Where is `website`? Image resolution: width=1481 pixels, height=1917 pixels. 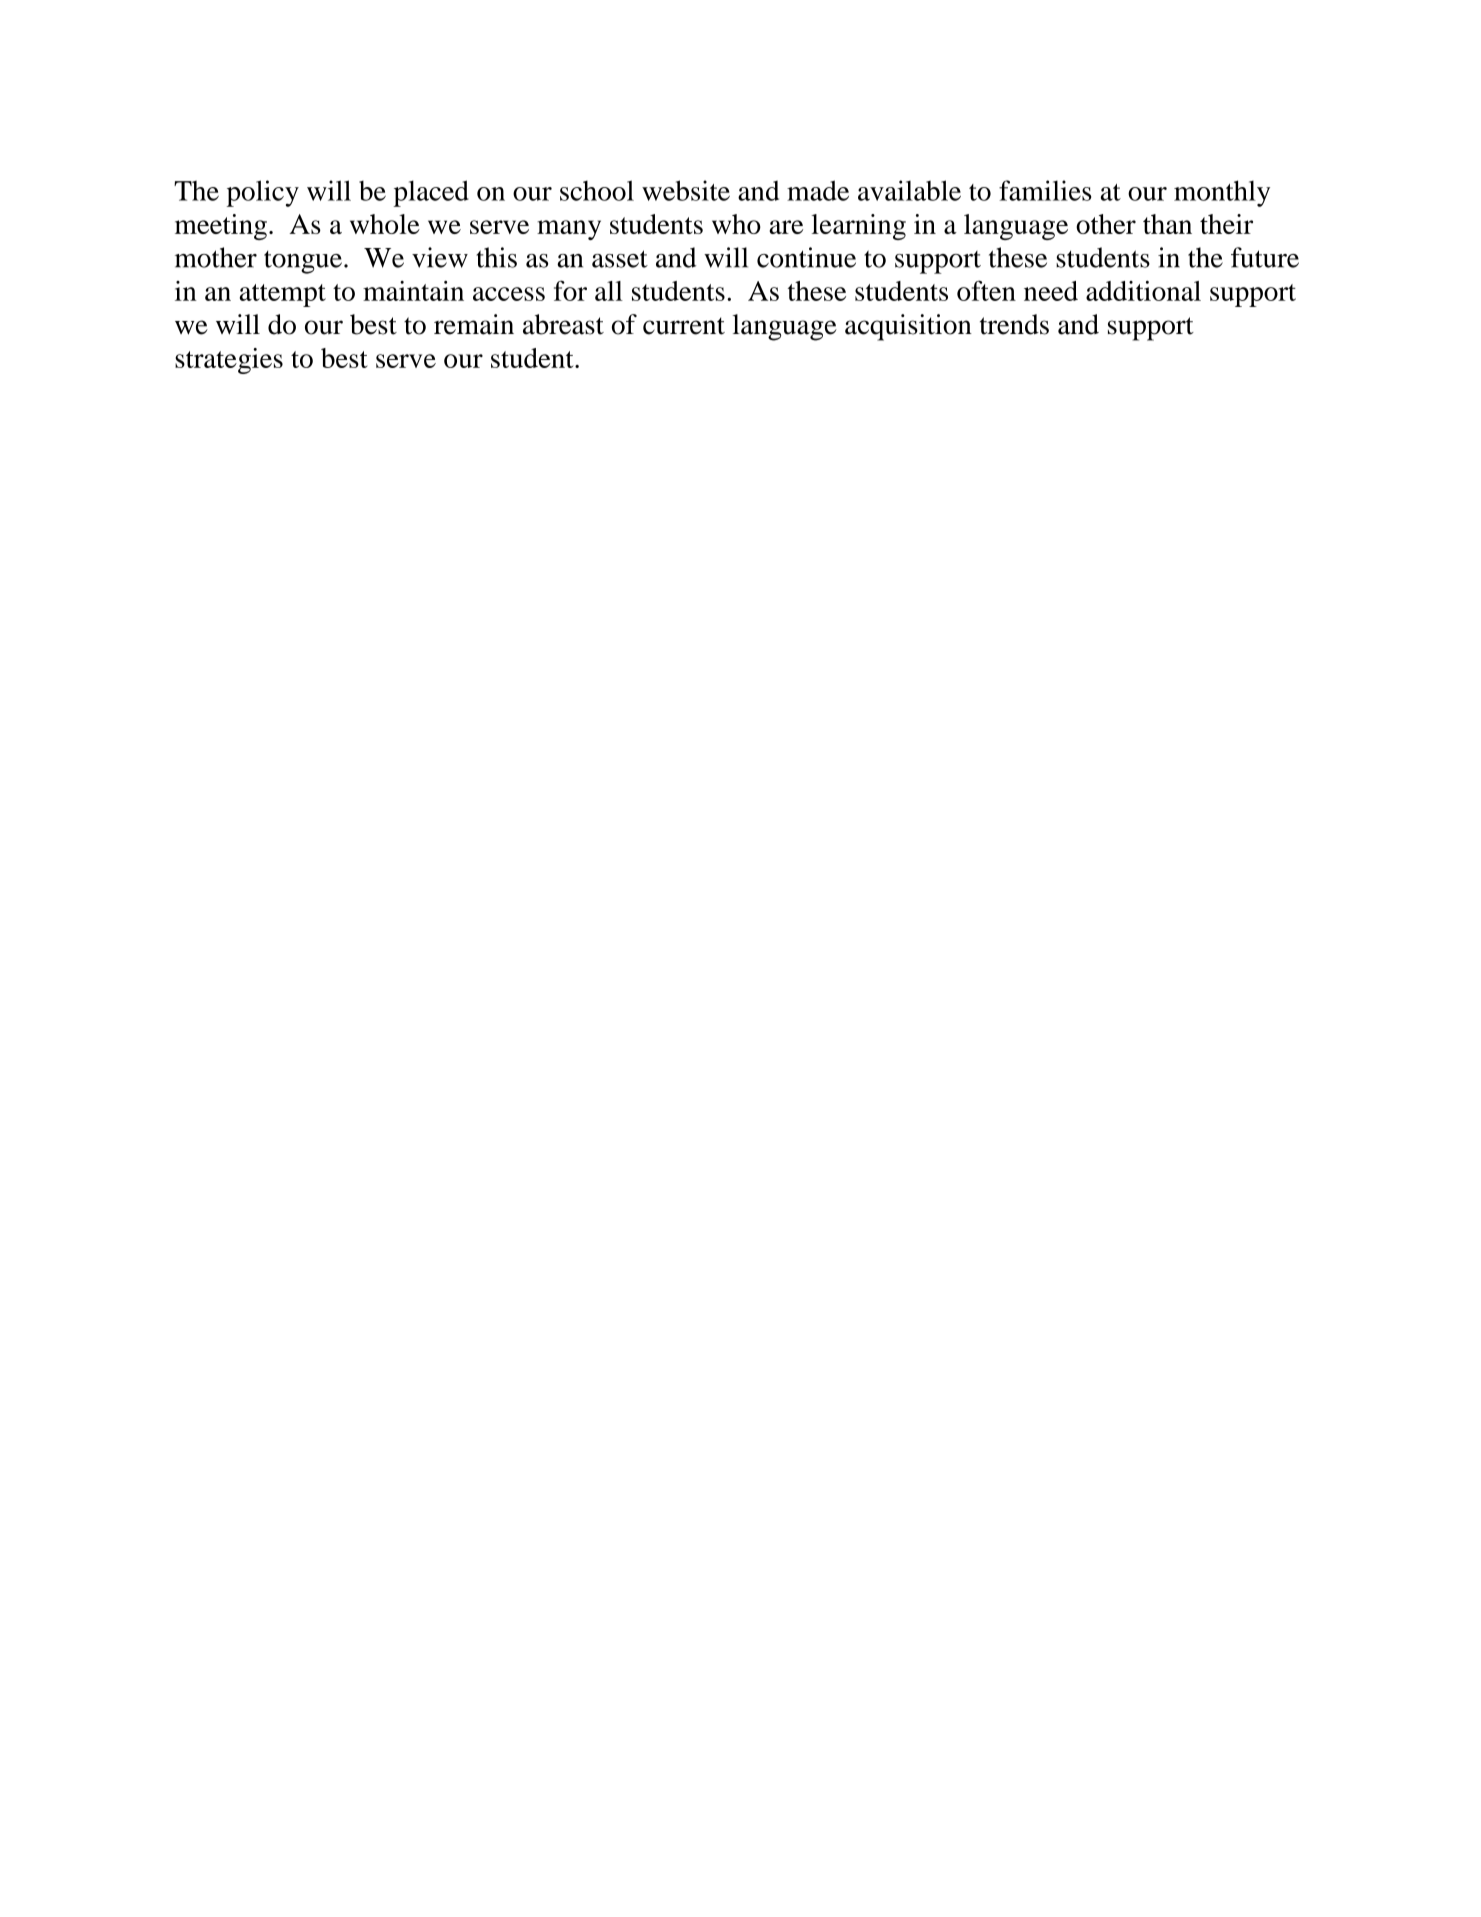 website is located at coordinates (686, 190).
